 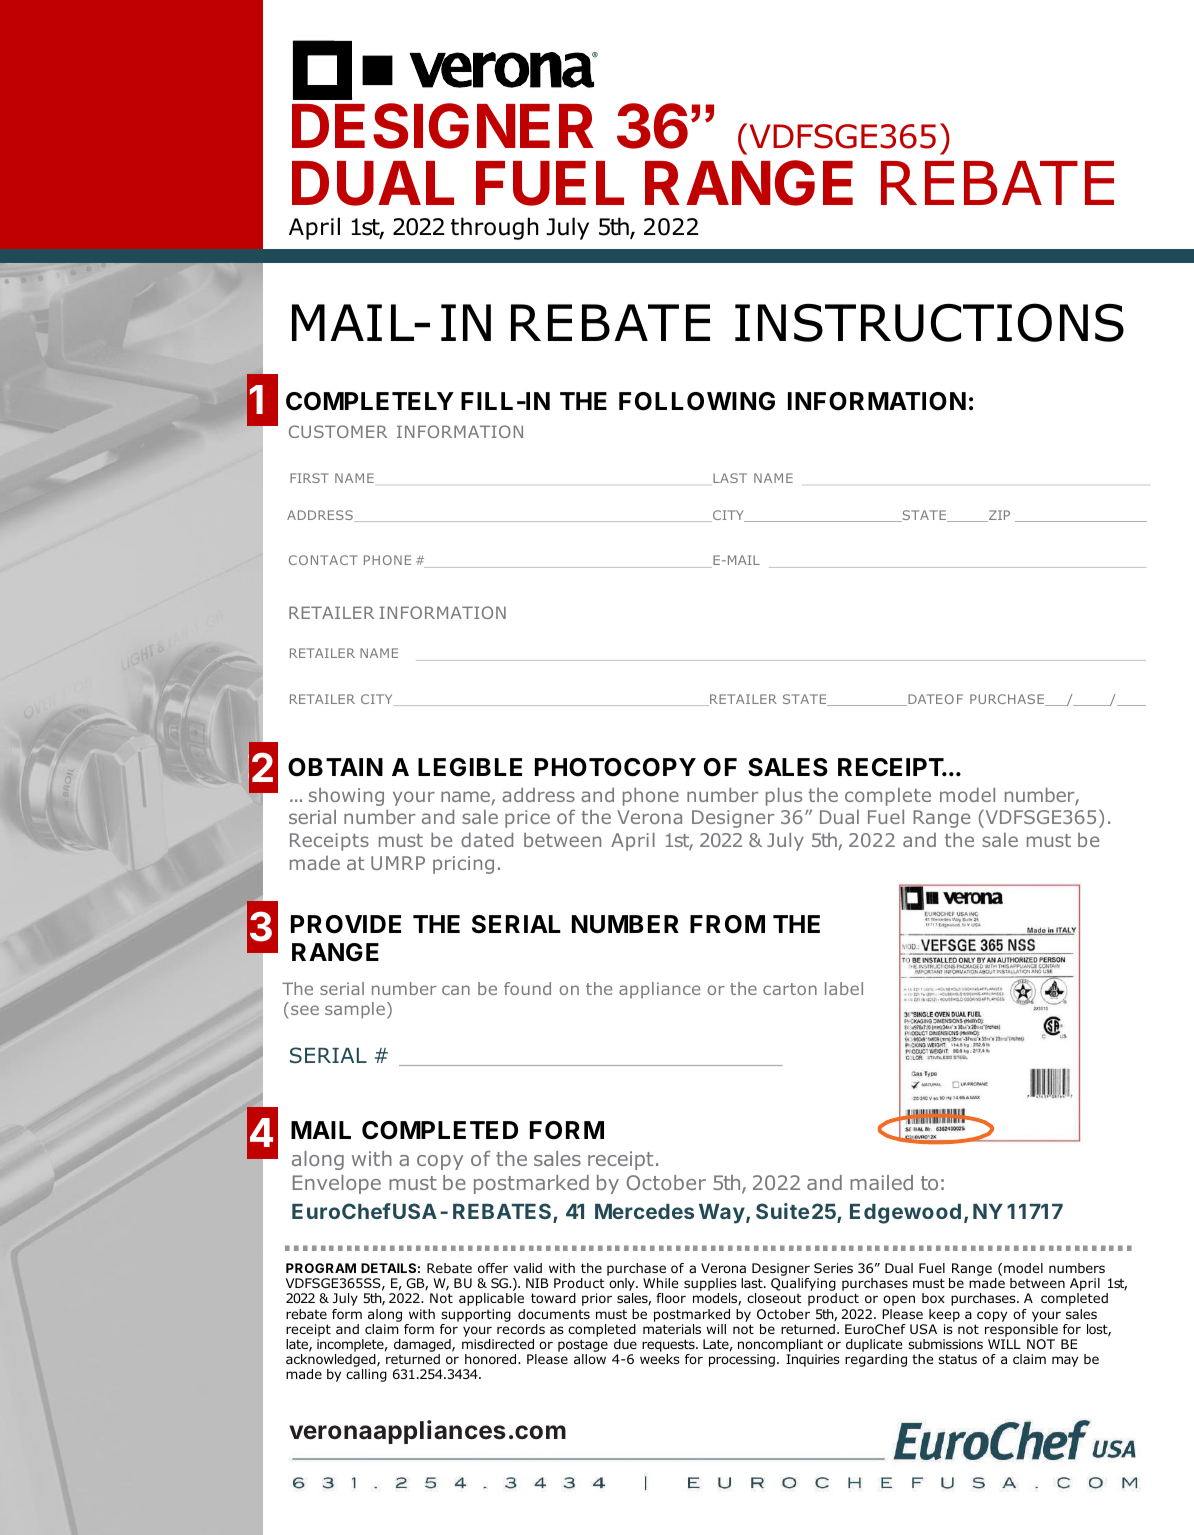 I want to click on showing, so click(x=346, y=797).
